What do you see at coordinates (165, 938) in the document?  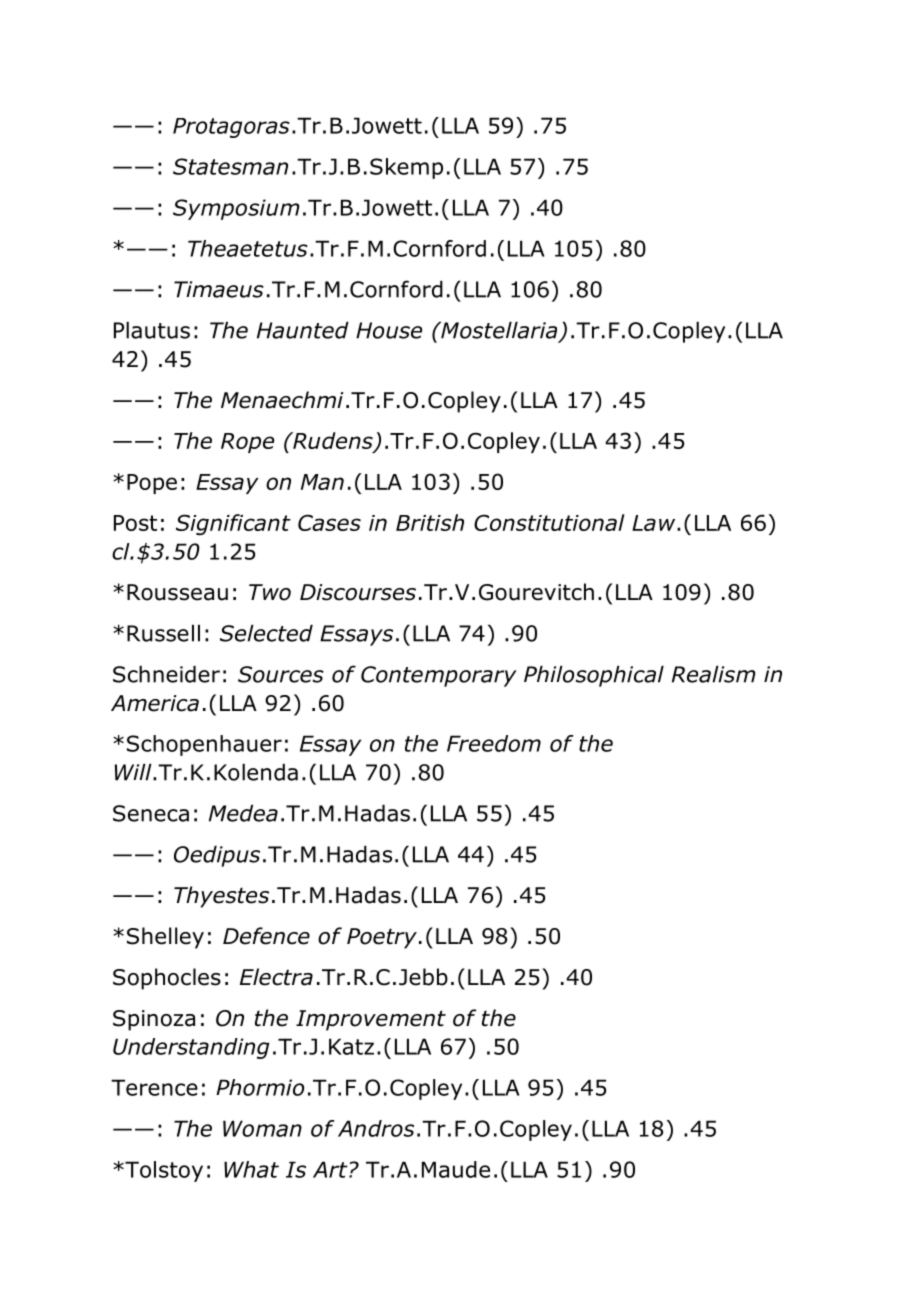 I see `Shelley` at bounding box center [165, 938].
